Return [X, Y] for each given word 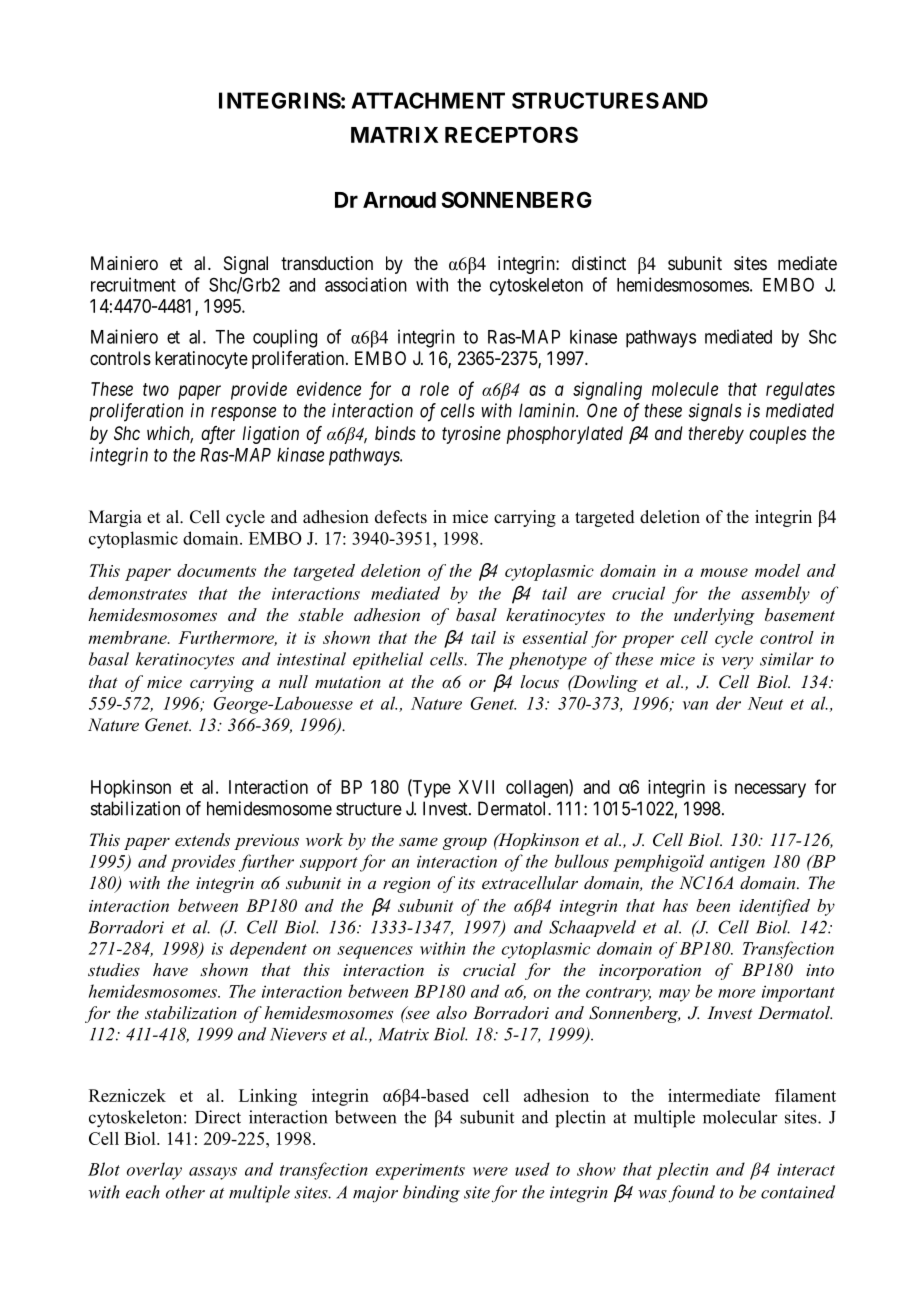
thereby [716, 435]
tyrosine [471, 435]
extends [202, 839]
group [465, 843]
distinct [599, 263]
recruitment [133, 284]
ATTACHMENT [428, 100]
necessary [770, 790]
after [218, 435]
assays [213, 1173]
